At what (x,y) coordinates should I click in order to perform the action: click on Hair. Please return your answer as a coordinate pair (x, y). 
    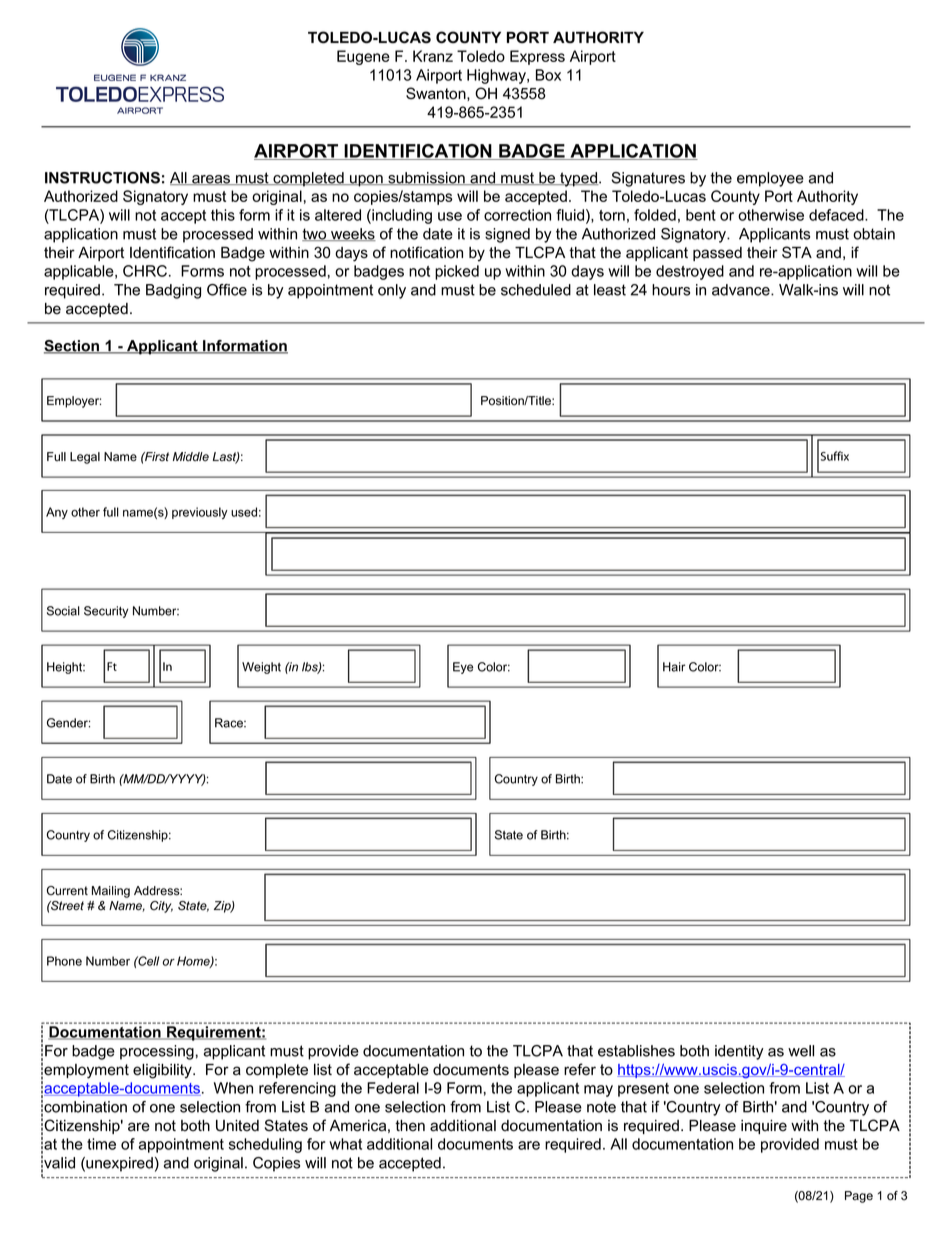
    Looking at the image, I should click on (674, 667).
